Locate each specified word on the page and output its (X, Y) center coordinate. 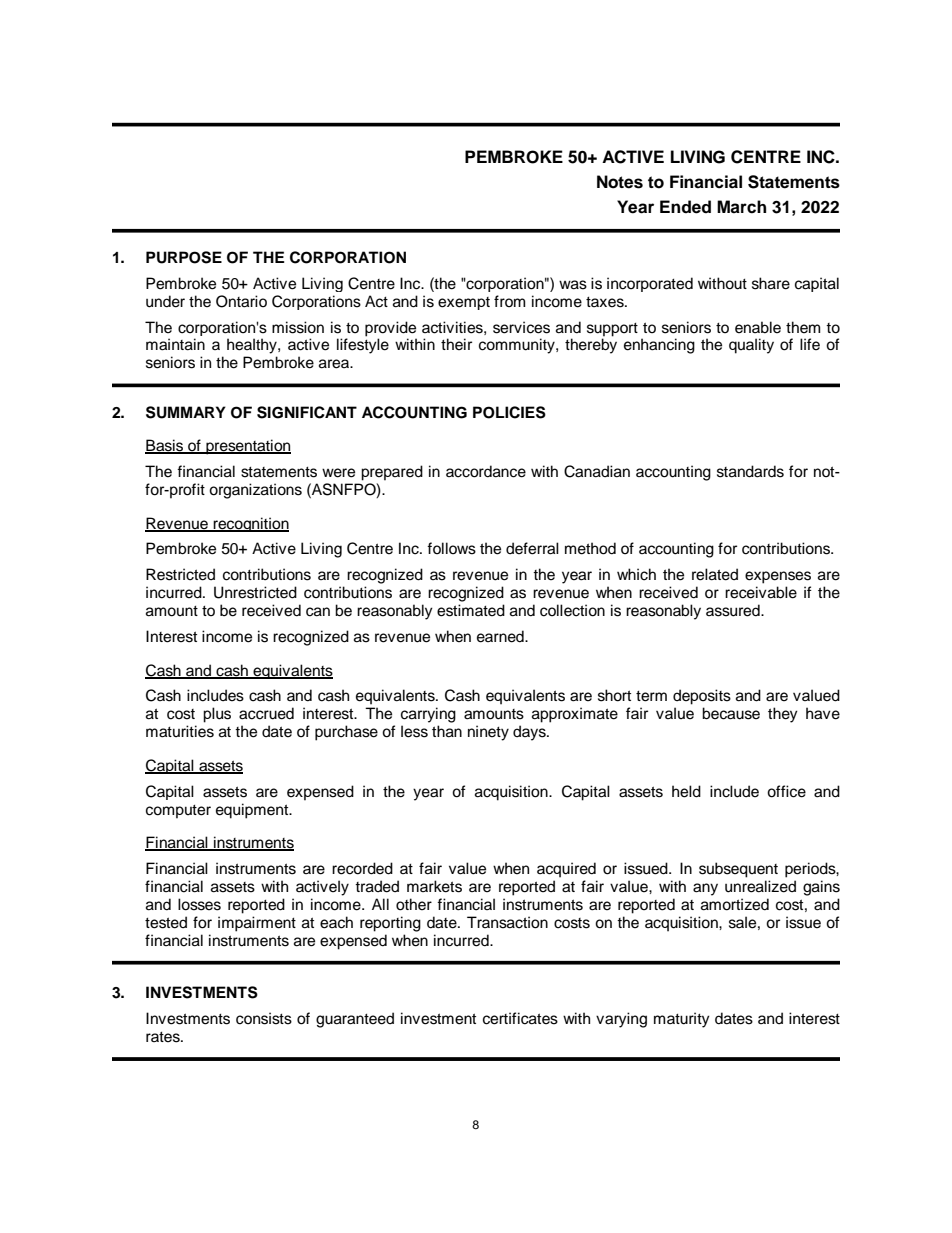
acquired (566, 870)
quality (751, 346)
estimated (471, 610)
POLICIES (509, 412)
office (786, 791)
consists (264, 1018)
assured (734, 610)
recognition (250, 524)
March (741, 207)
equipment (253, 811)
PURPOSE (184, 257)
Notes (620, 182)
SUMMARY (186, 412)
